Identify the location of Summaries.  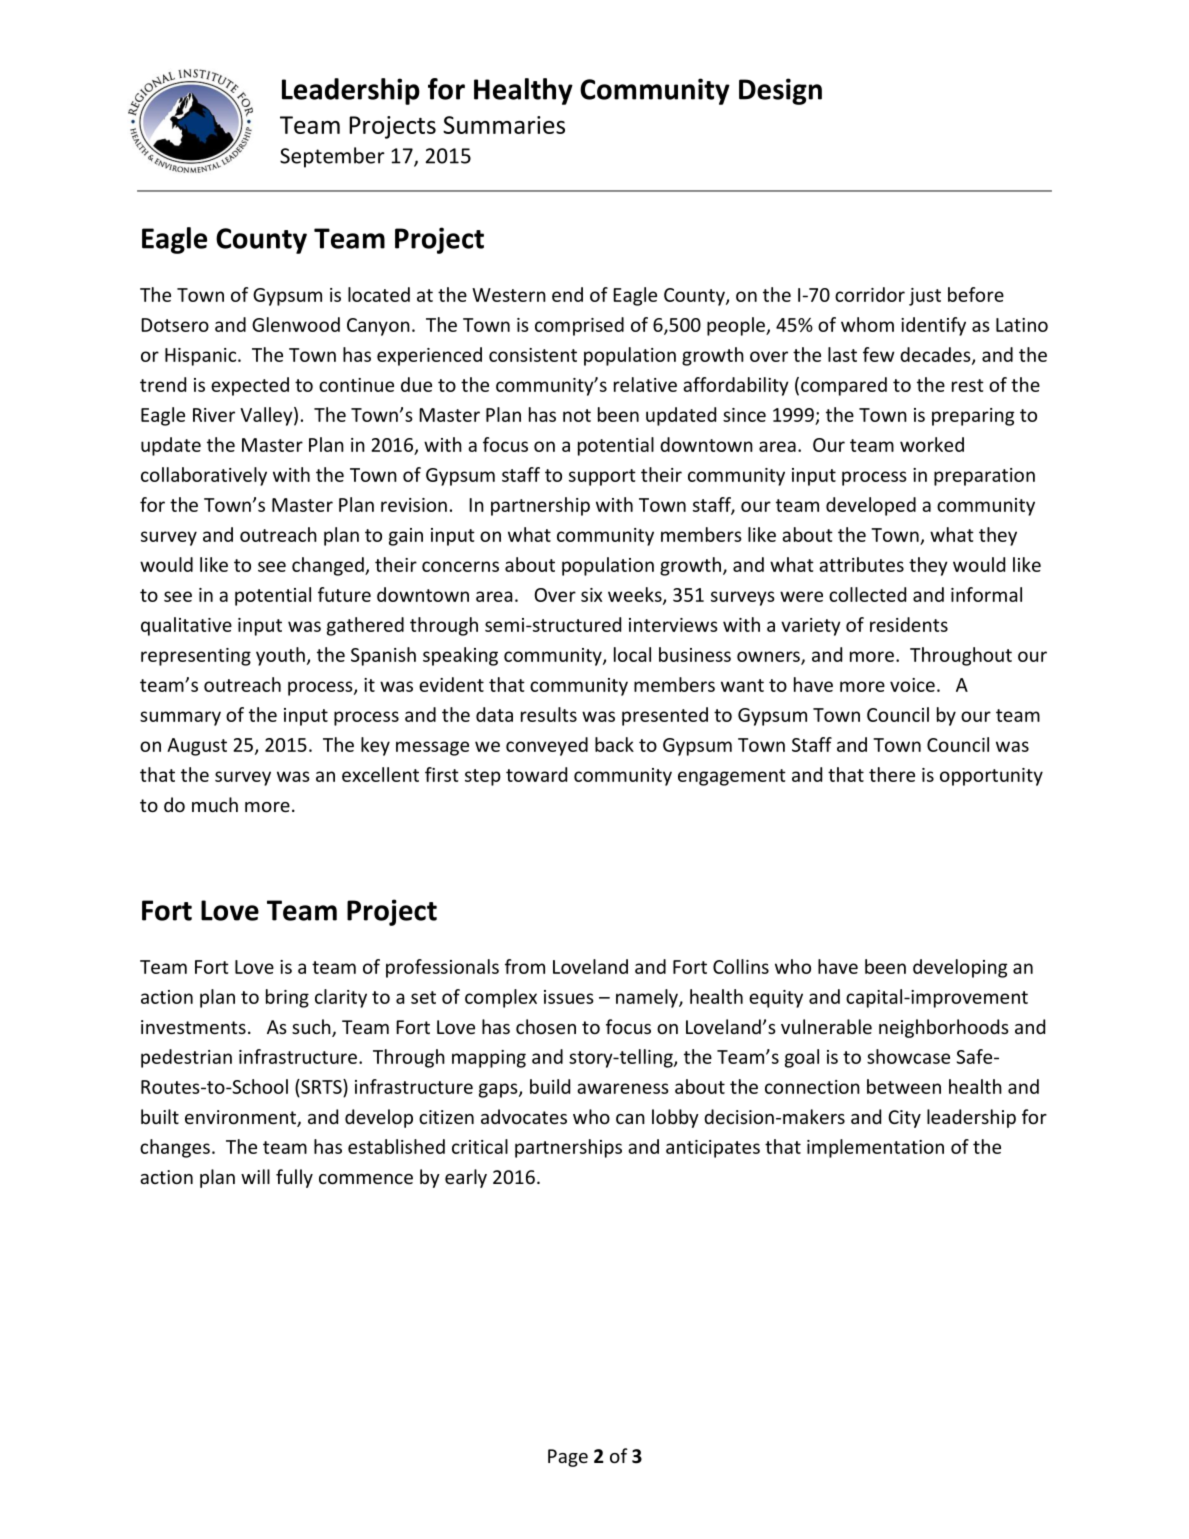
(504, 125).
